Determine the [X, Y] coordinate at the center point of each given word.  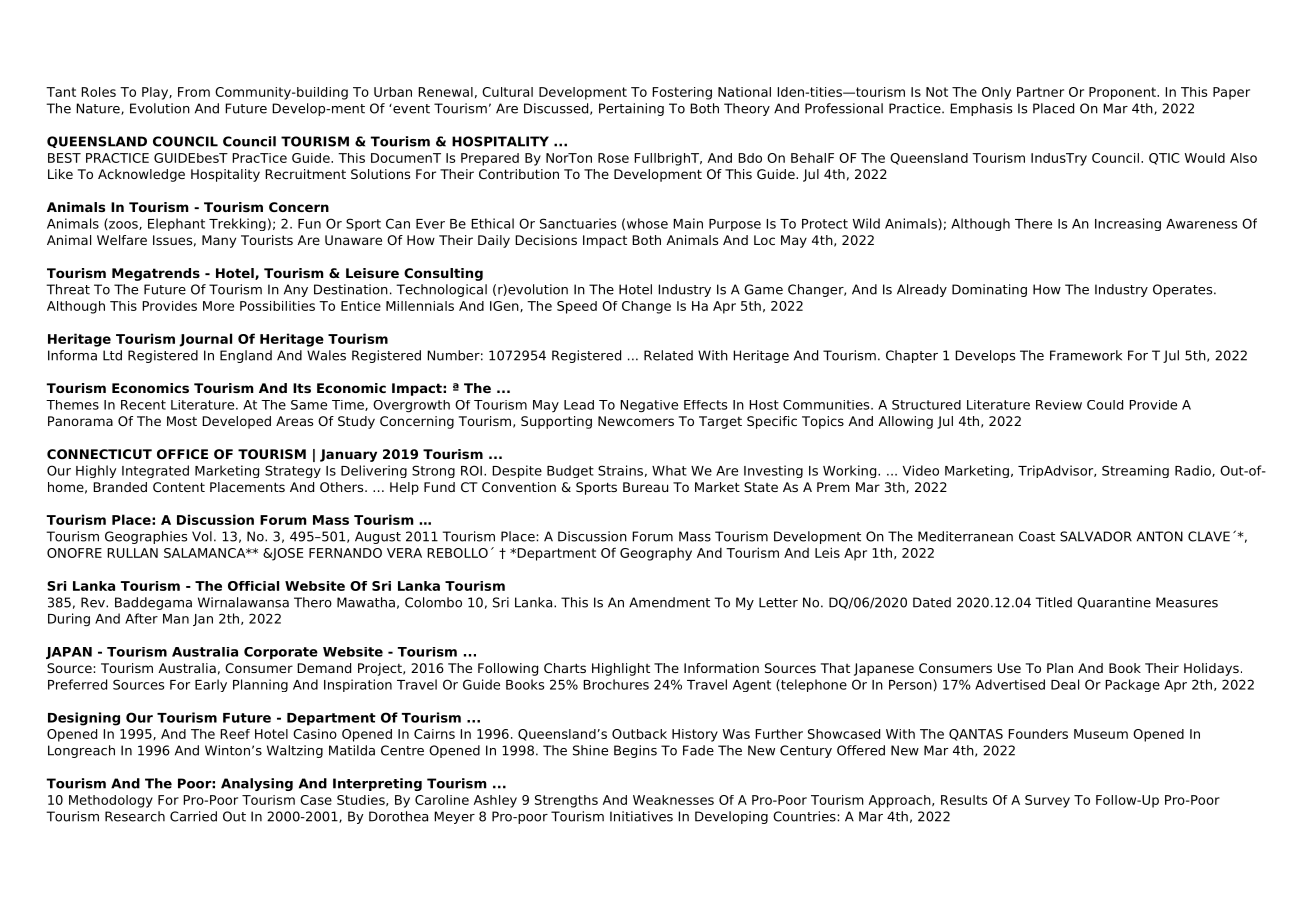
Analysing [257, 784]
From [194, 92]
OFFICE [182, 454]
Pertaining [631, 109]
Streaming [1135, 471]
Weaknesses [673, 800]
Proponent [1123, 93]
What [669, 470]
